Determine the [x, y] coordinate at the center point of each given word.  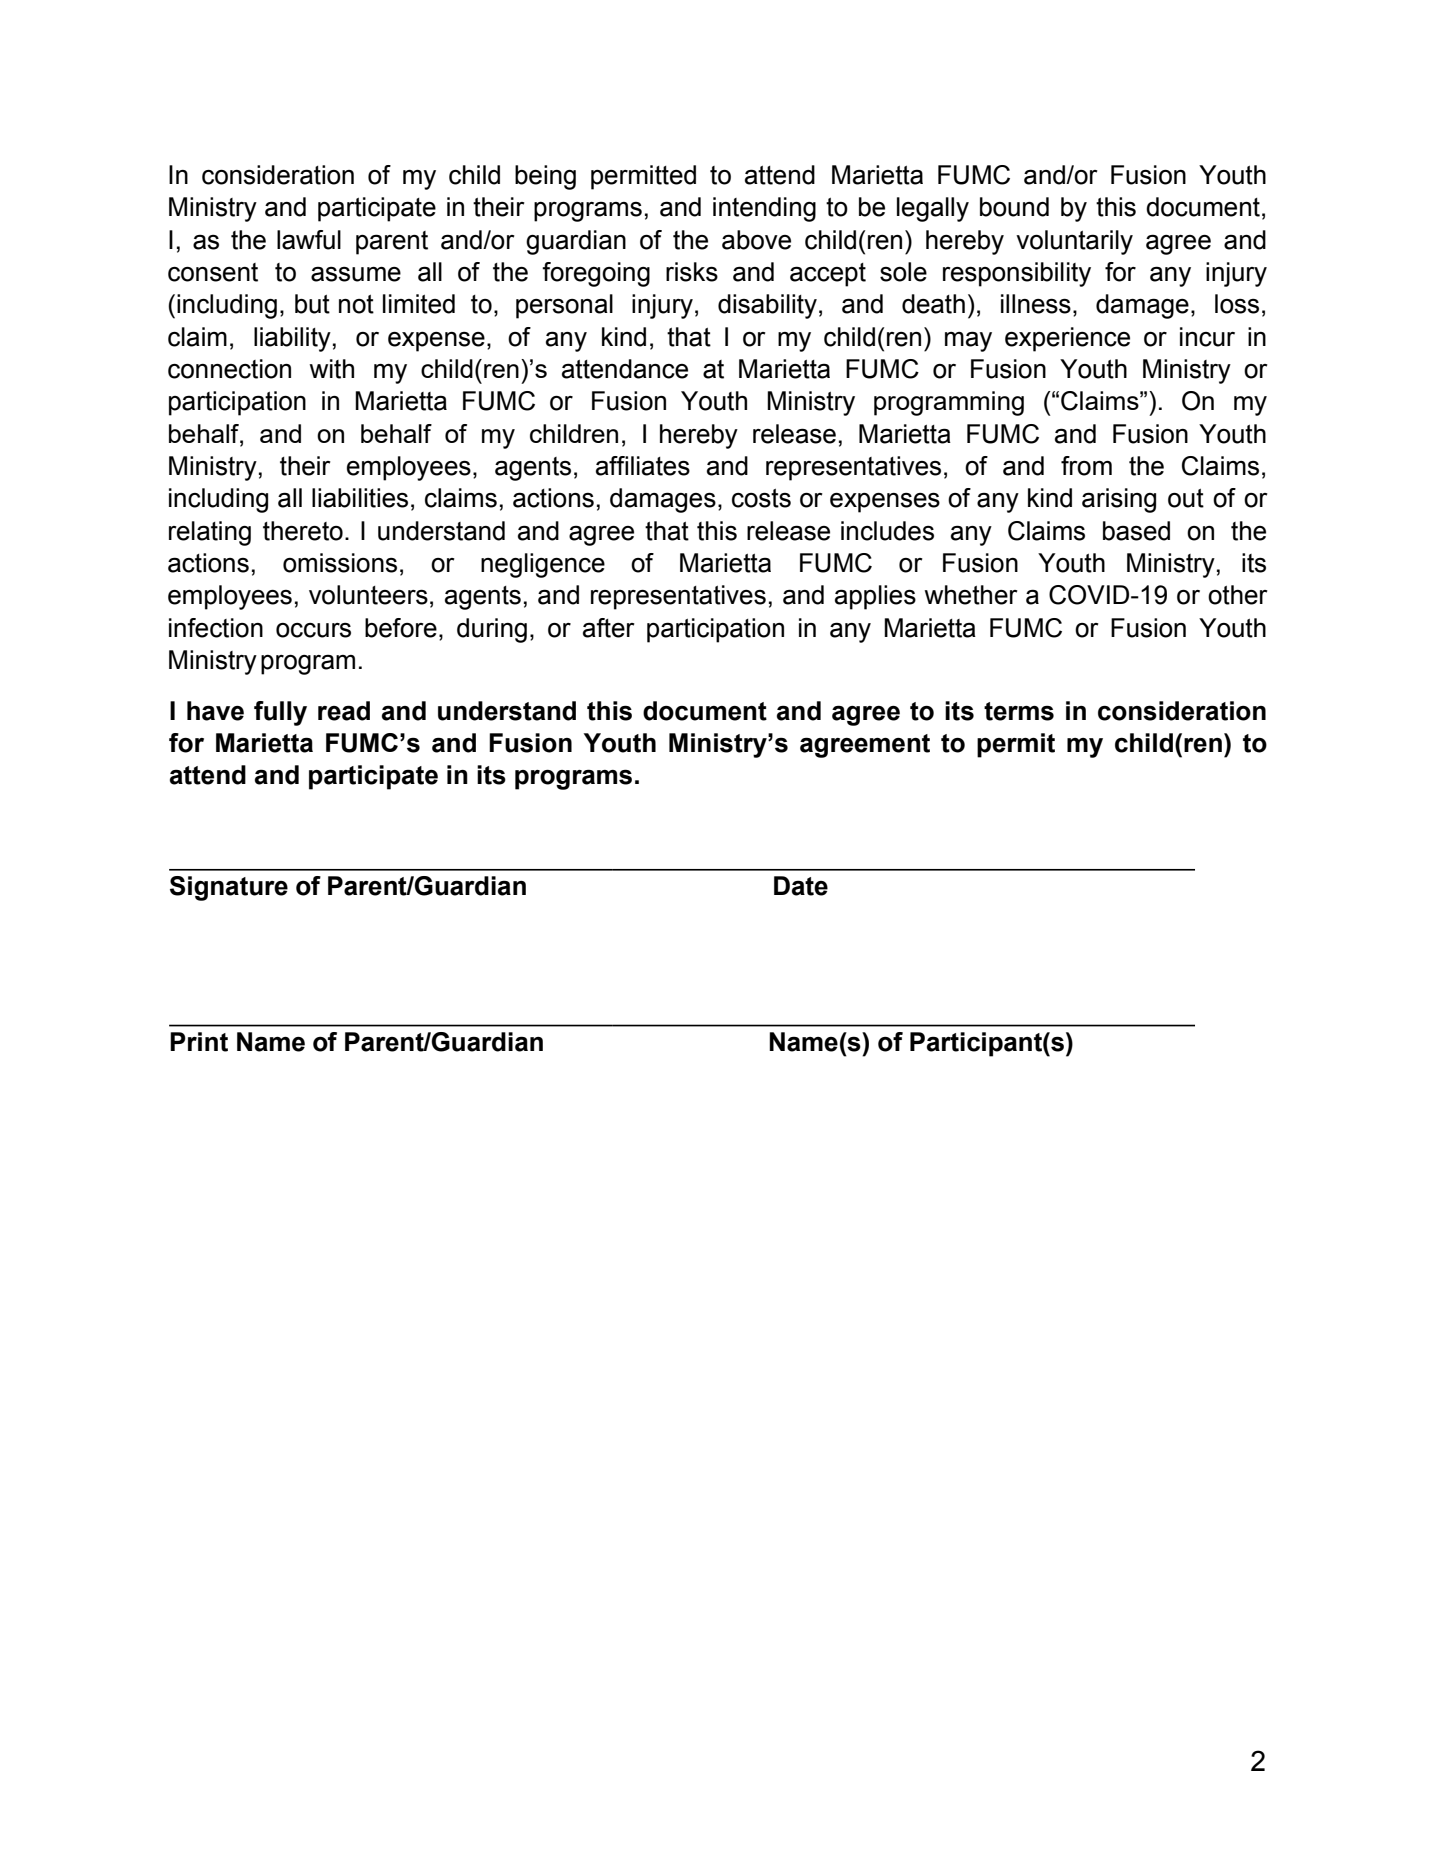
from [1086, 466]
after [609, 628]
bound [1014, 207]
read [344, 711]
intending [764, 209]
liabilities [360, 498]
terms [1019, 711]
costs [761, 498]
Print [199, 1042]
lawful [309, 240]
